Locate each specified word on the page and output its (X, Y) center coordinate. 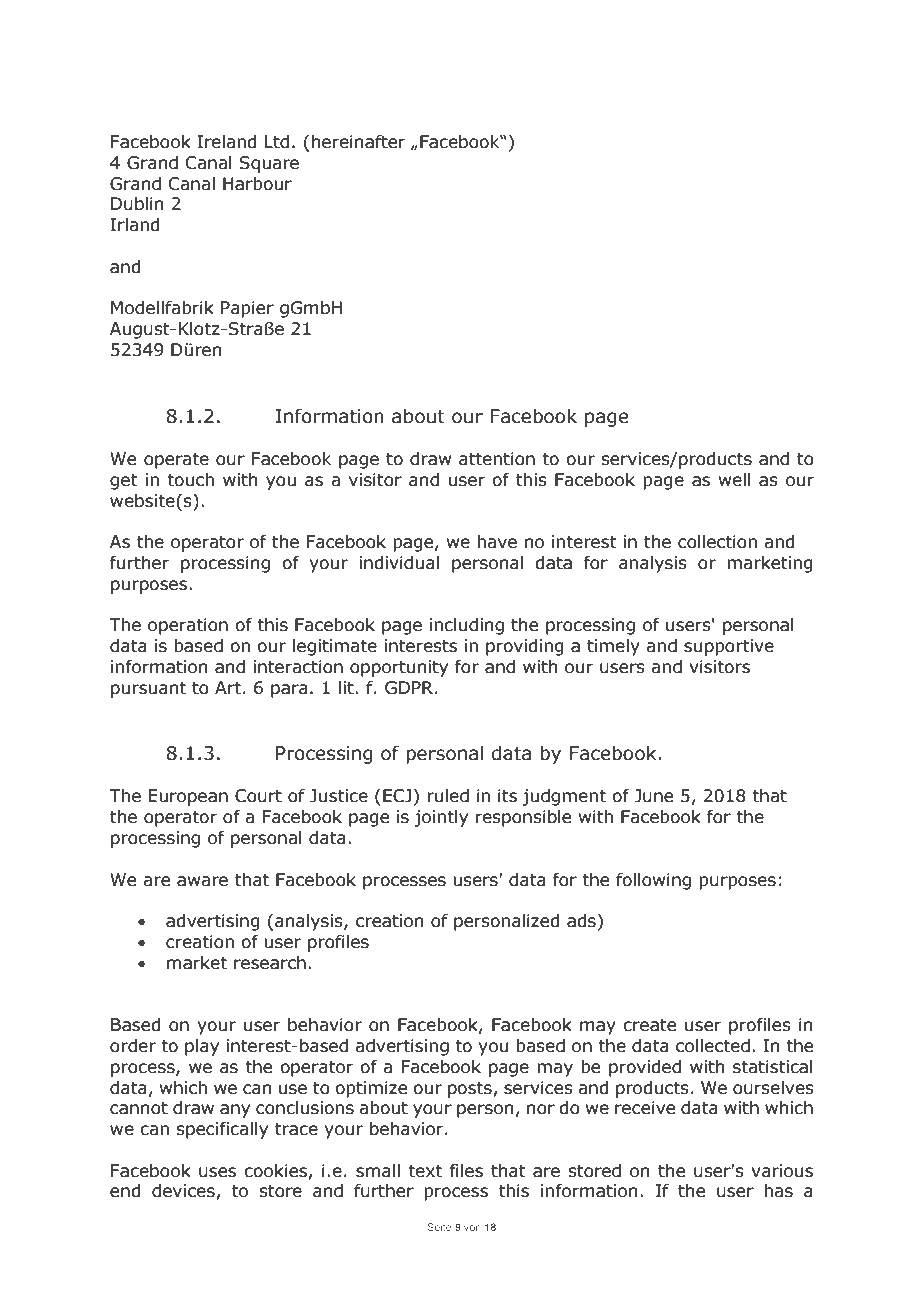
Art (228, 688)
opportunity (399, 668)
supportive (729, 647)
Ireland (227, 142)
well (735, 480)
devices (184, 1192)
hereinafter (358, 142)
